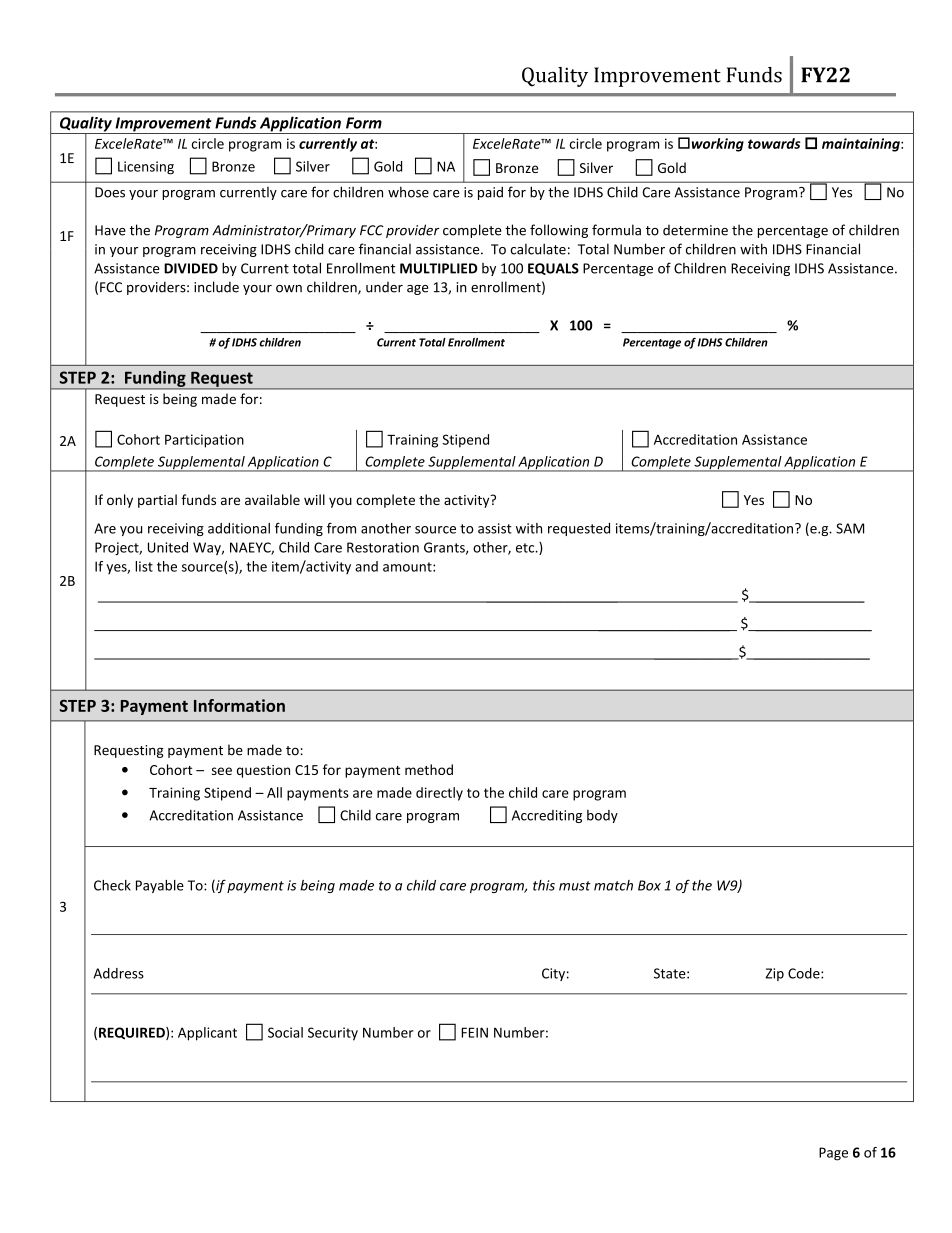 The height and width of the document is (1233, 952). Describe the element at coordinates (144, 566) in the document. I see `list` at that location.
